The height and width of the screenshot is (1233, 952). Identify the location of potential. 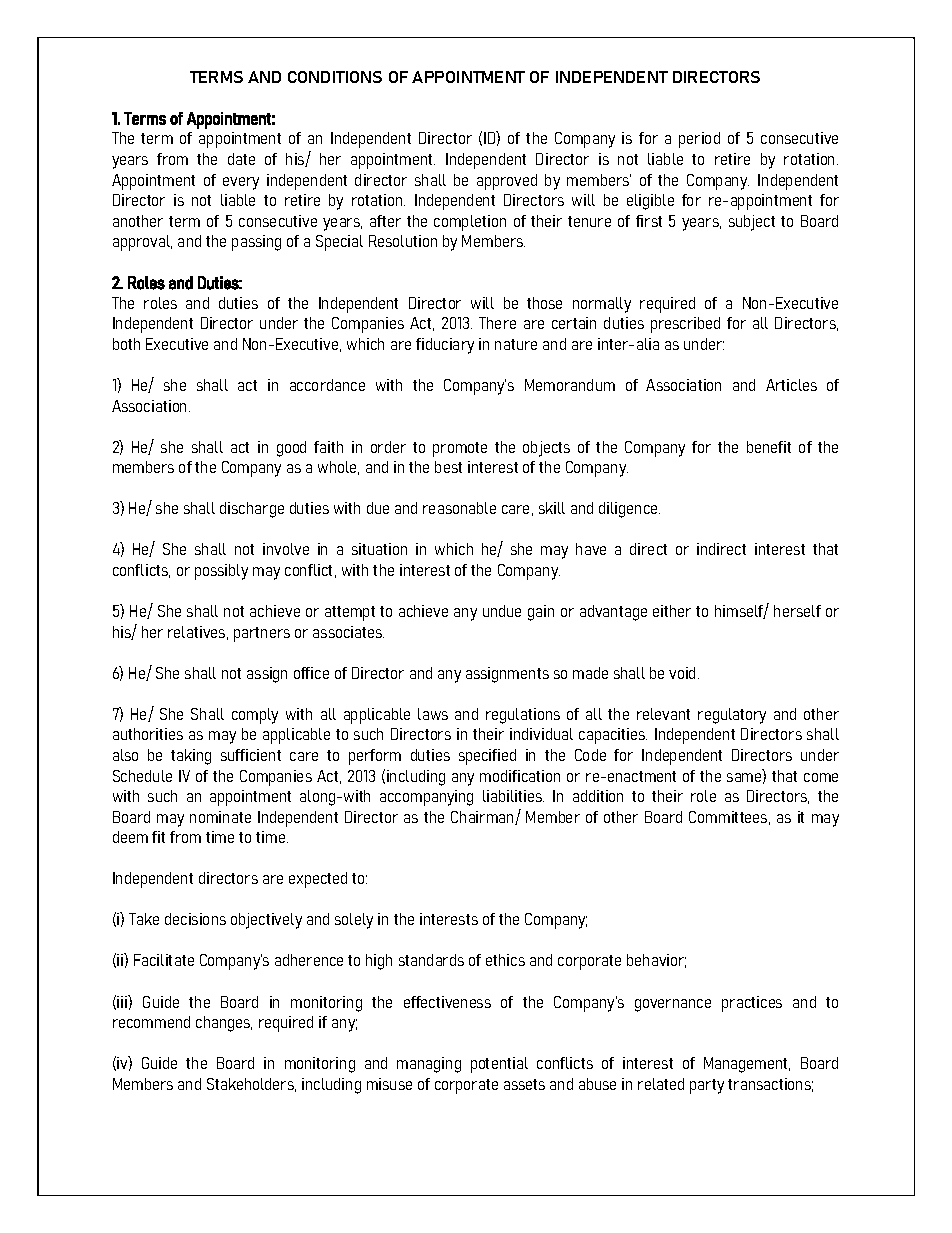
(499, 1065).
